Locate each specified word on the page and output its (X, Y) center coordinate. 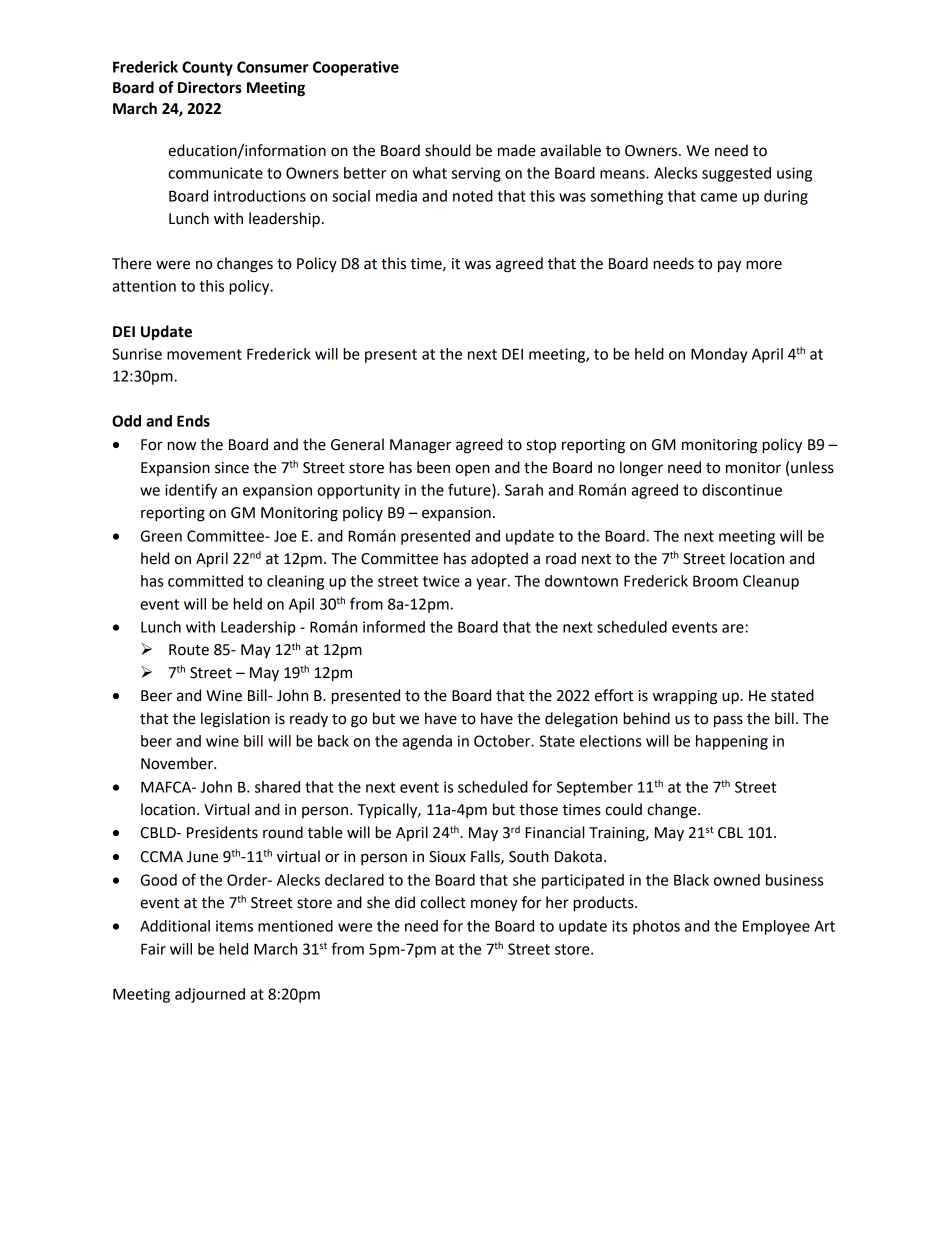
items (234, 926)
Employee (776, 927)
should (448, 150)
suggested (736, 174)
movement (204, 354)
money (494, 905)
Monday (719, 355)
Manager (420, 446)
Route (189, 650)
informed (394, 626)
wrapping (685, 697)
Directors (210, 87)
